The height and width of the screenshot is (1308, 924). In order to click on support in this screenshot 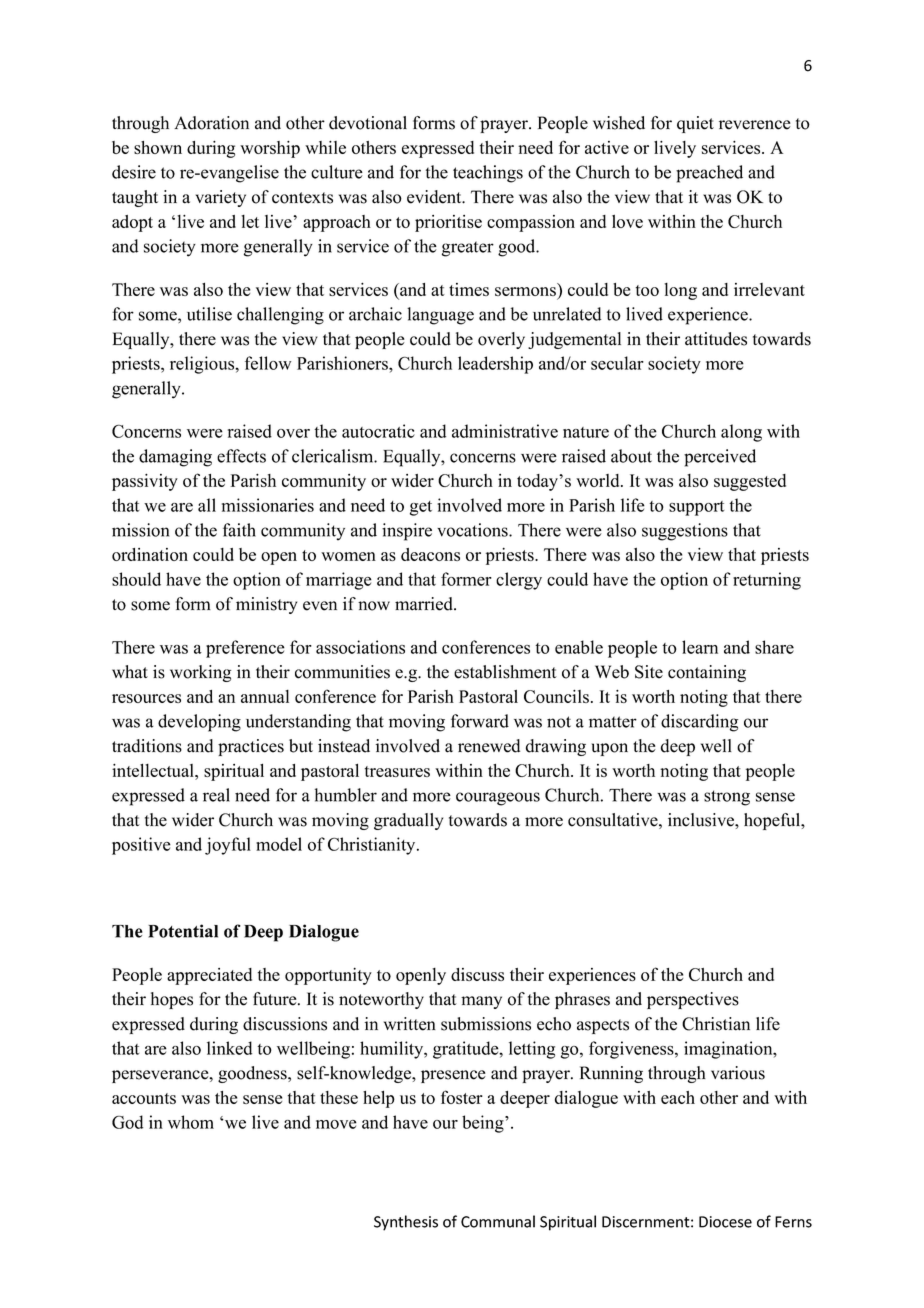, I will do `click(696, 508)`.
